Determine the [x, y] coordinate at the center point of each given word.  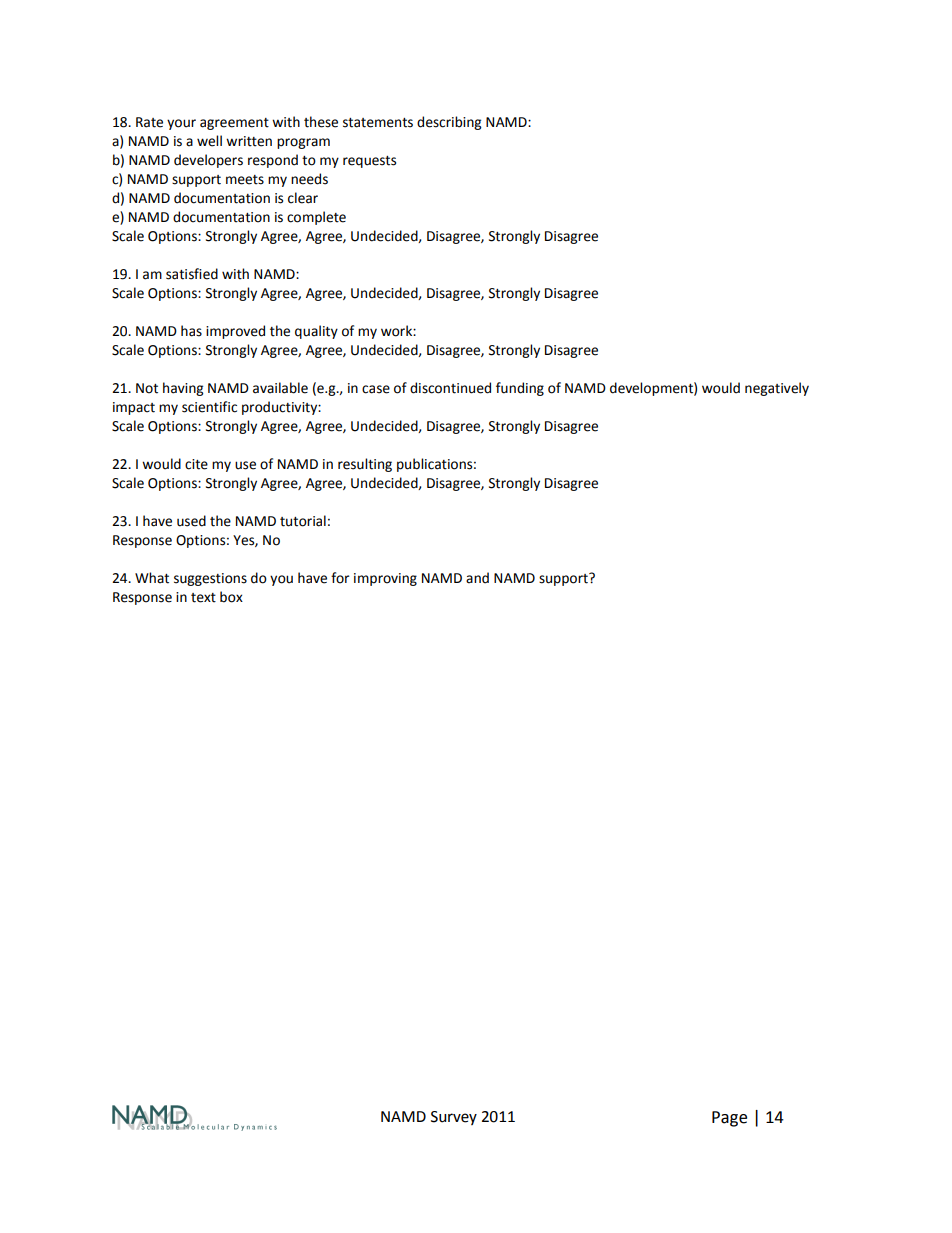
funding [520, 389]
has [191, 331]
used [191, 521]
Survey [454, 1118]
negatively [777, 389]
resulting [365, 465]
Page [729, 1119]
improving [385, 579]
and [477, 578]
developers [208, 161]
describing [449, 123]
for [340, 578]
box [231, 597]
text [203, 598]
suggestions [210, 579]
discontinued [450, 388]
